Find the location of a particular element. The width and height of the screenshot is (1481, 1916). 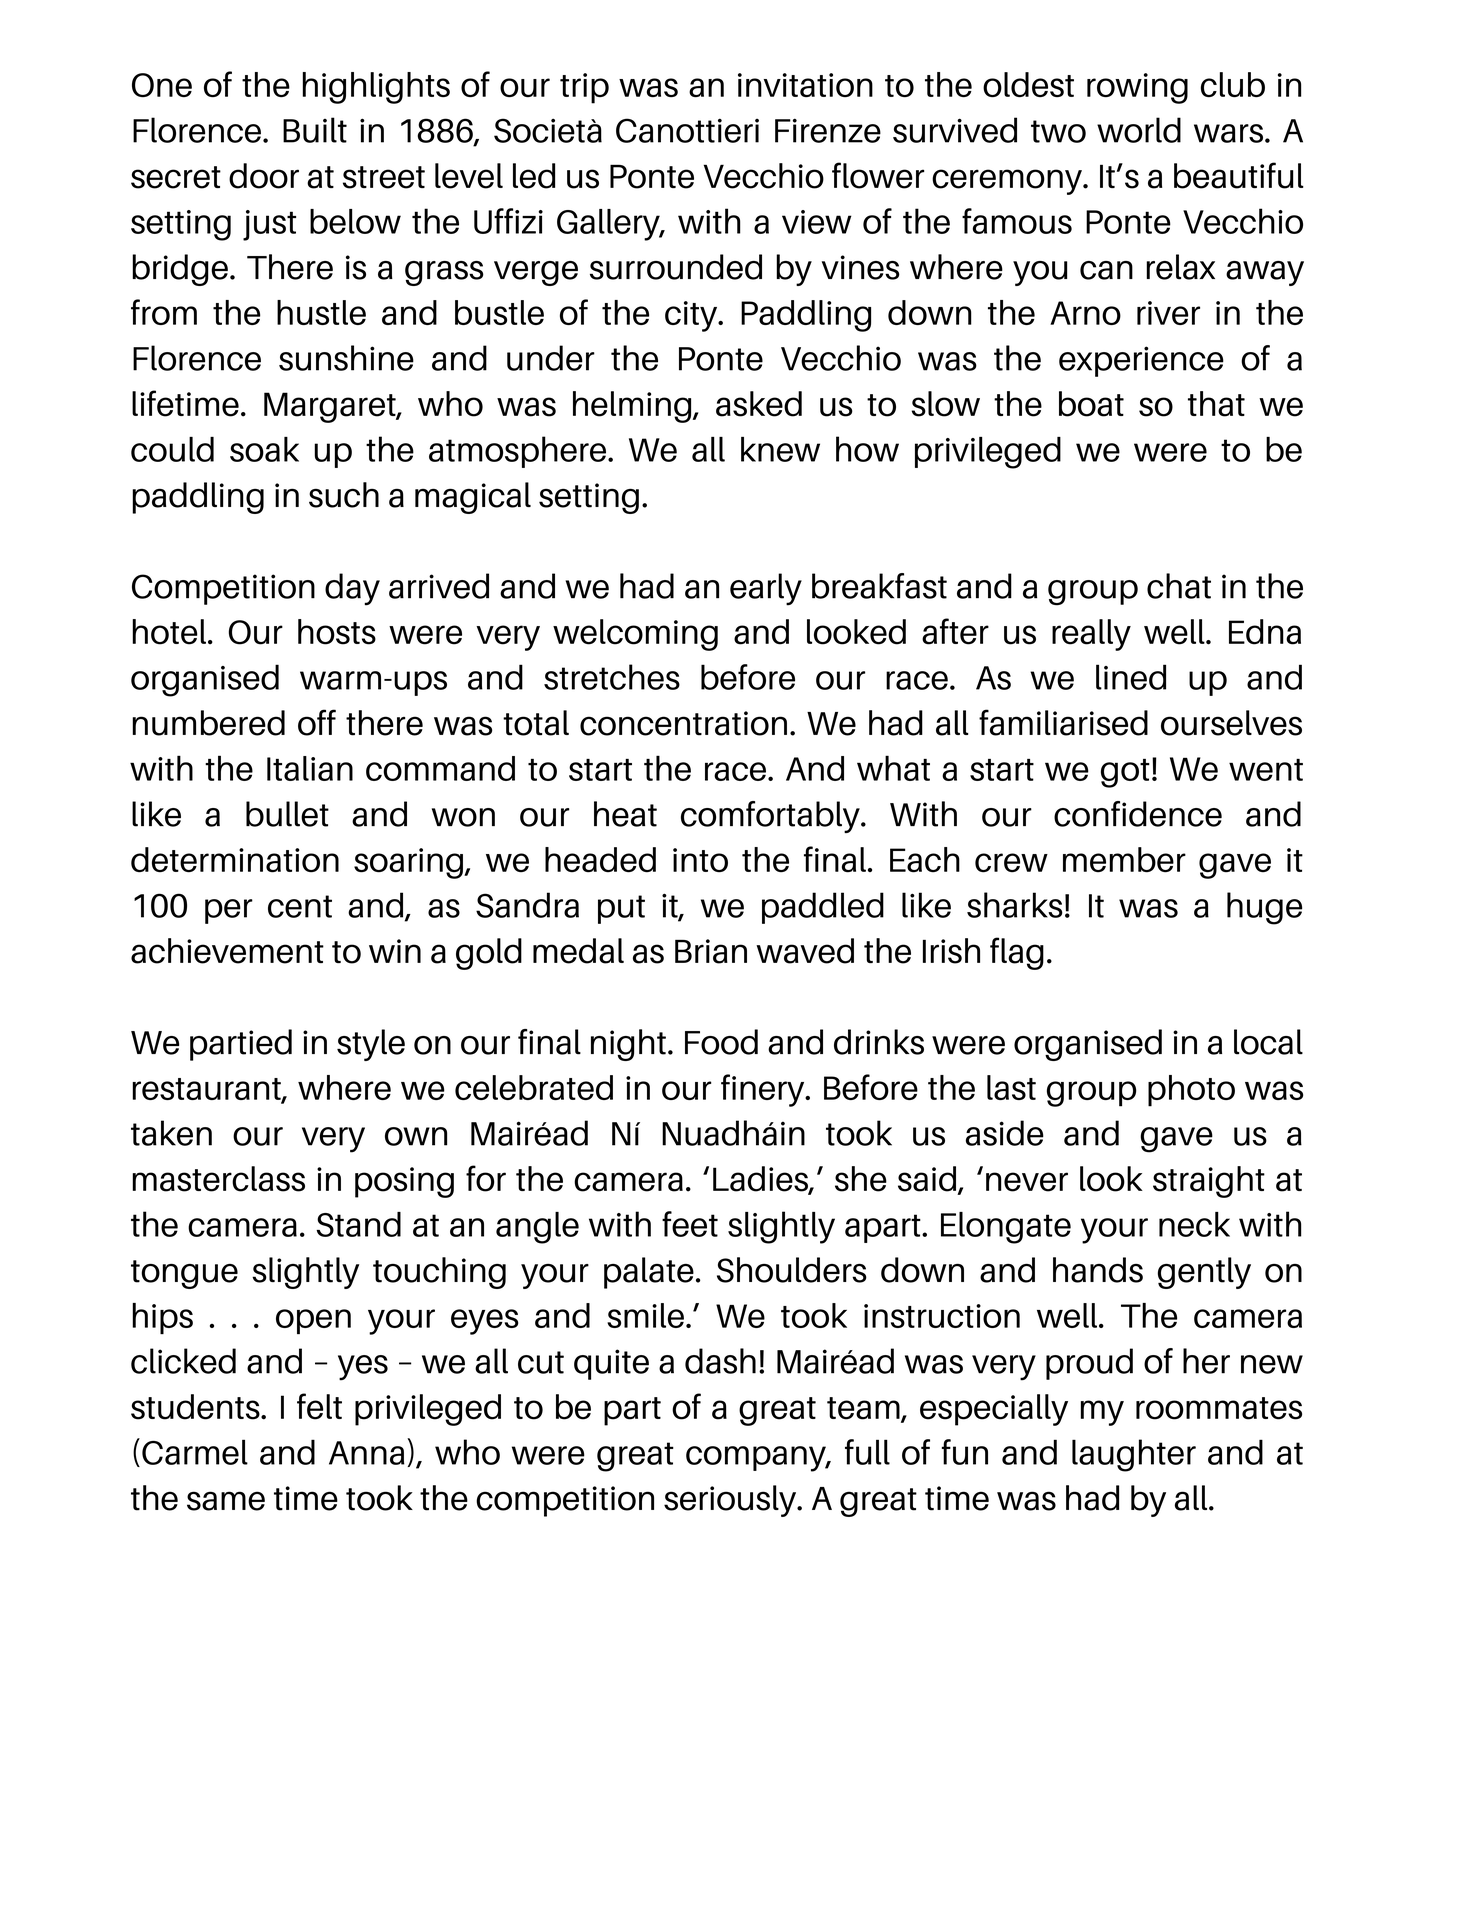

world is located at coordinates (1139, 130).
